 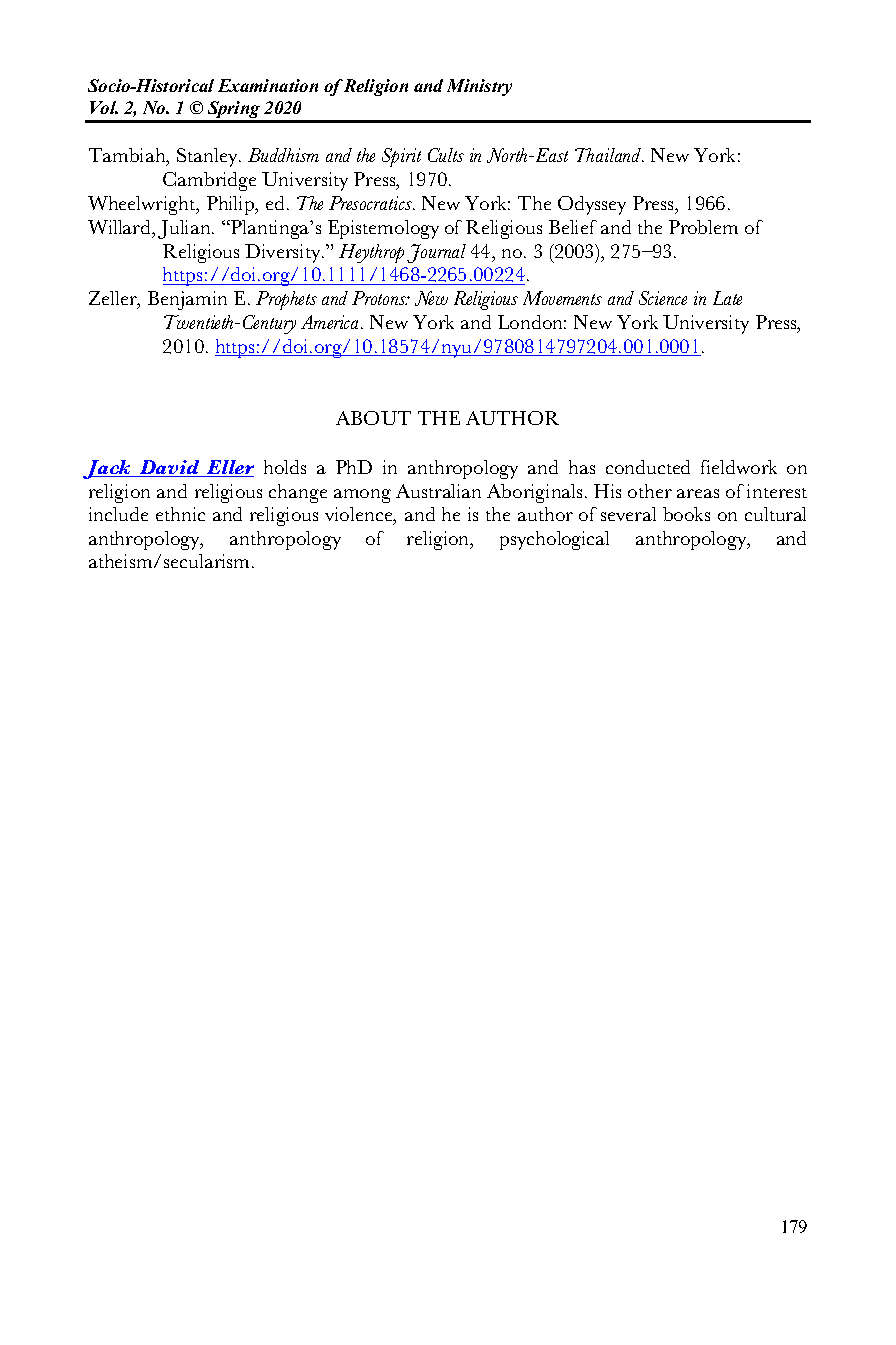 I want to click on Ministry, so click(x=479, y=87).
